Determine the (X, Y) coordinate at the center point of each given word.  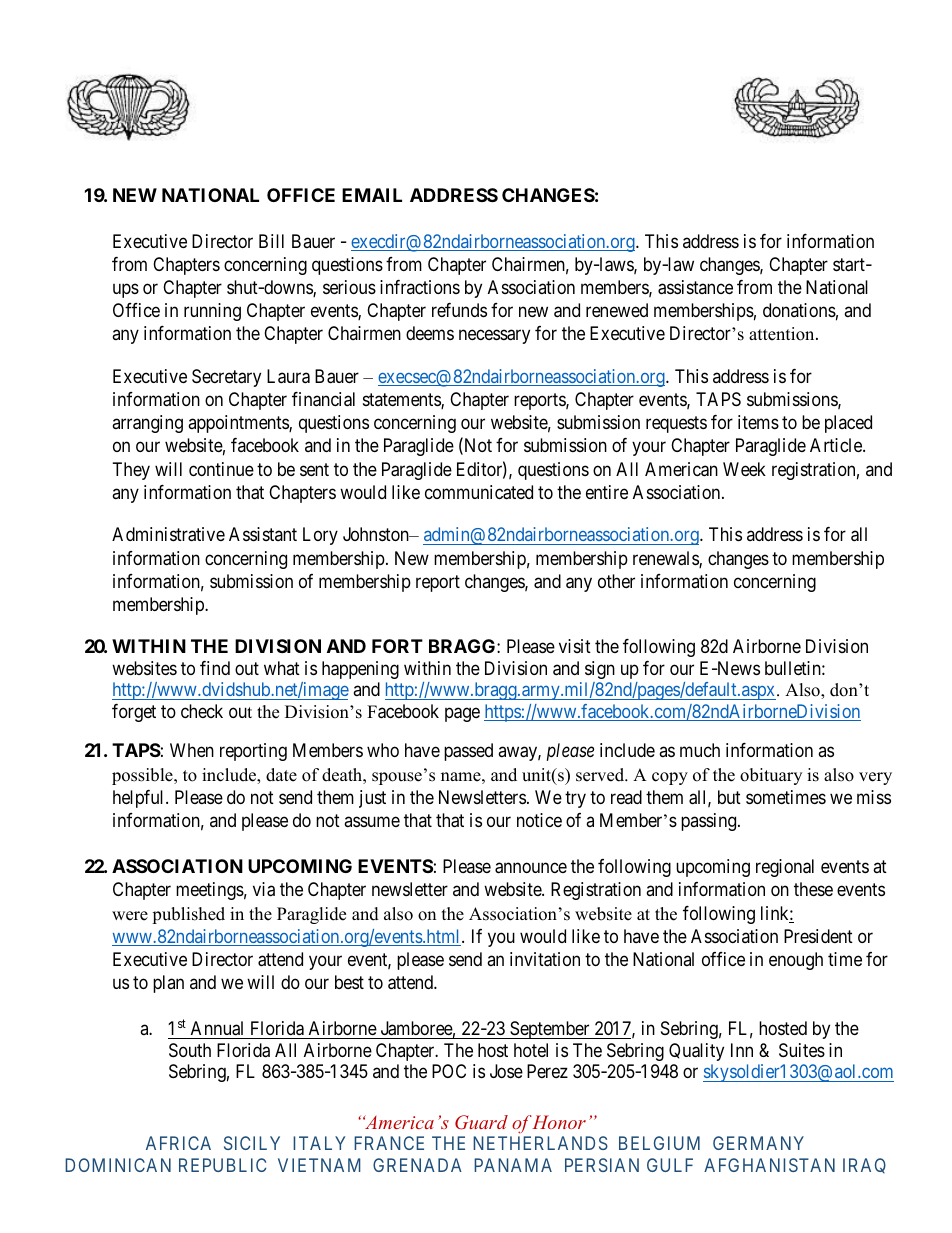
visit (575, 646)
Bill (271, 241)
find (215, 668)
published (188, 915)
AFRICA (178, 1143)
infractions (420, 287)
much (700, 750)
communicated (479, 492)
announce (531, 868)
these (813, 889)
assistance (695, 287)
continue (221, 469)
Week (744, 469)
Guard (481, 1122)
